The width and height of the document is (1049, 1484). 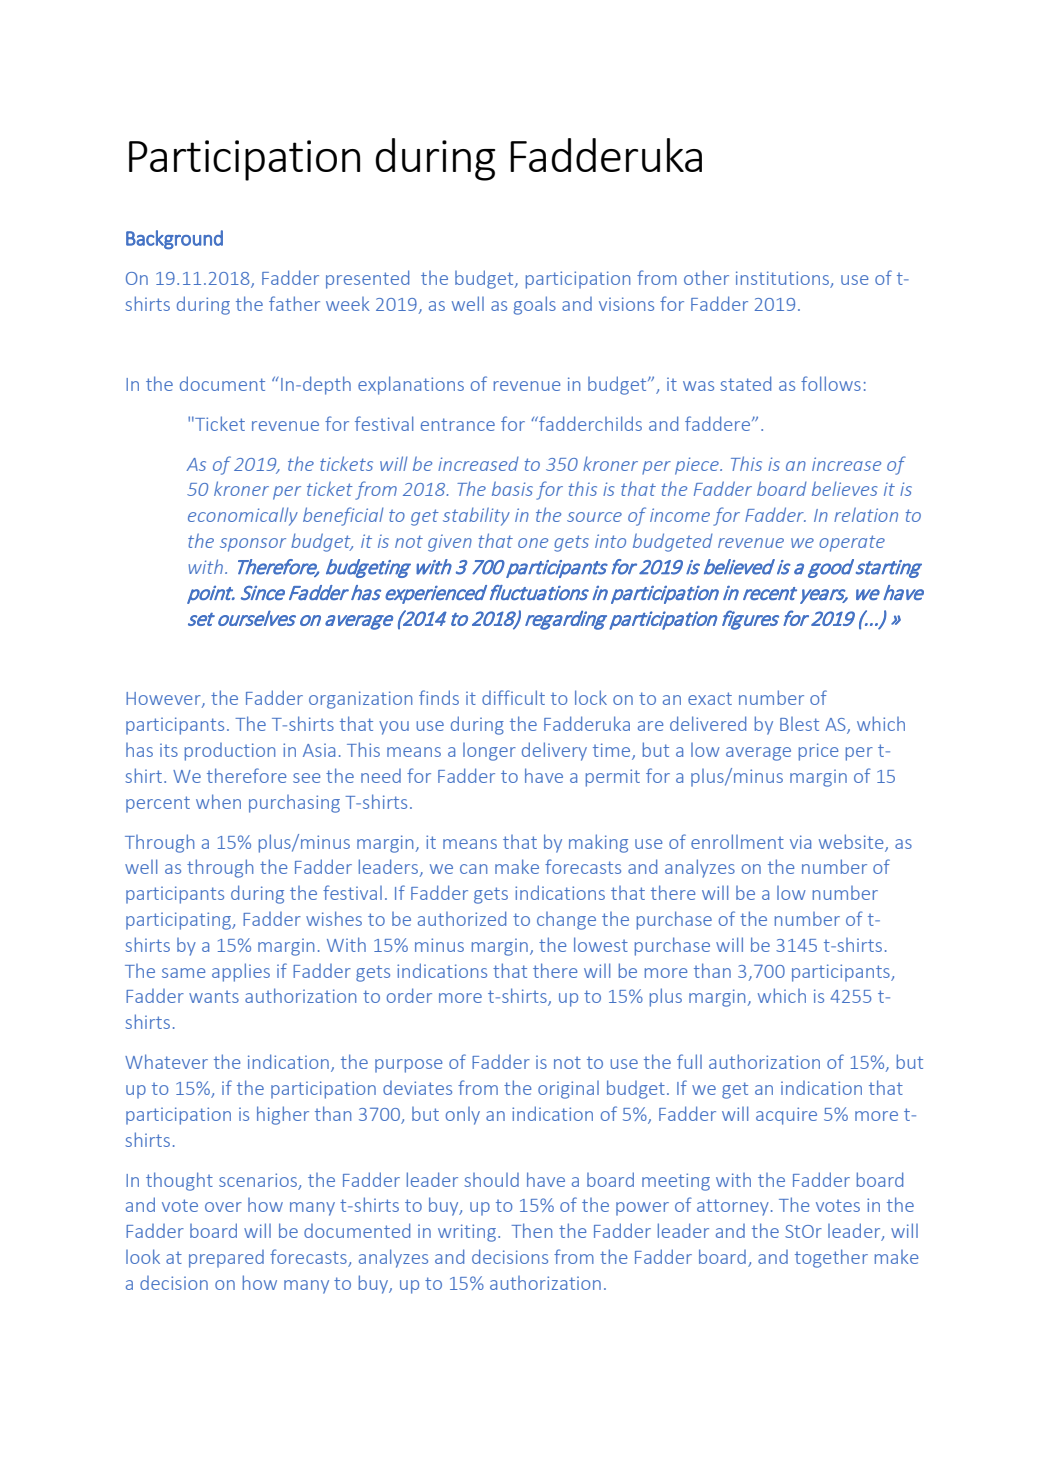 I want to click on institutions, so click(x=783, y=279).
